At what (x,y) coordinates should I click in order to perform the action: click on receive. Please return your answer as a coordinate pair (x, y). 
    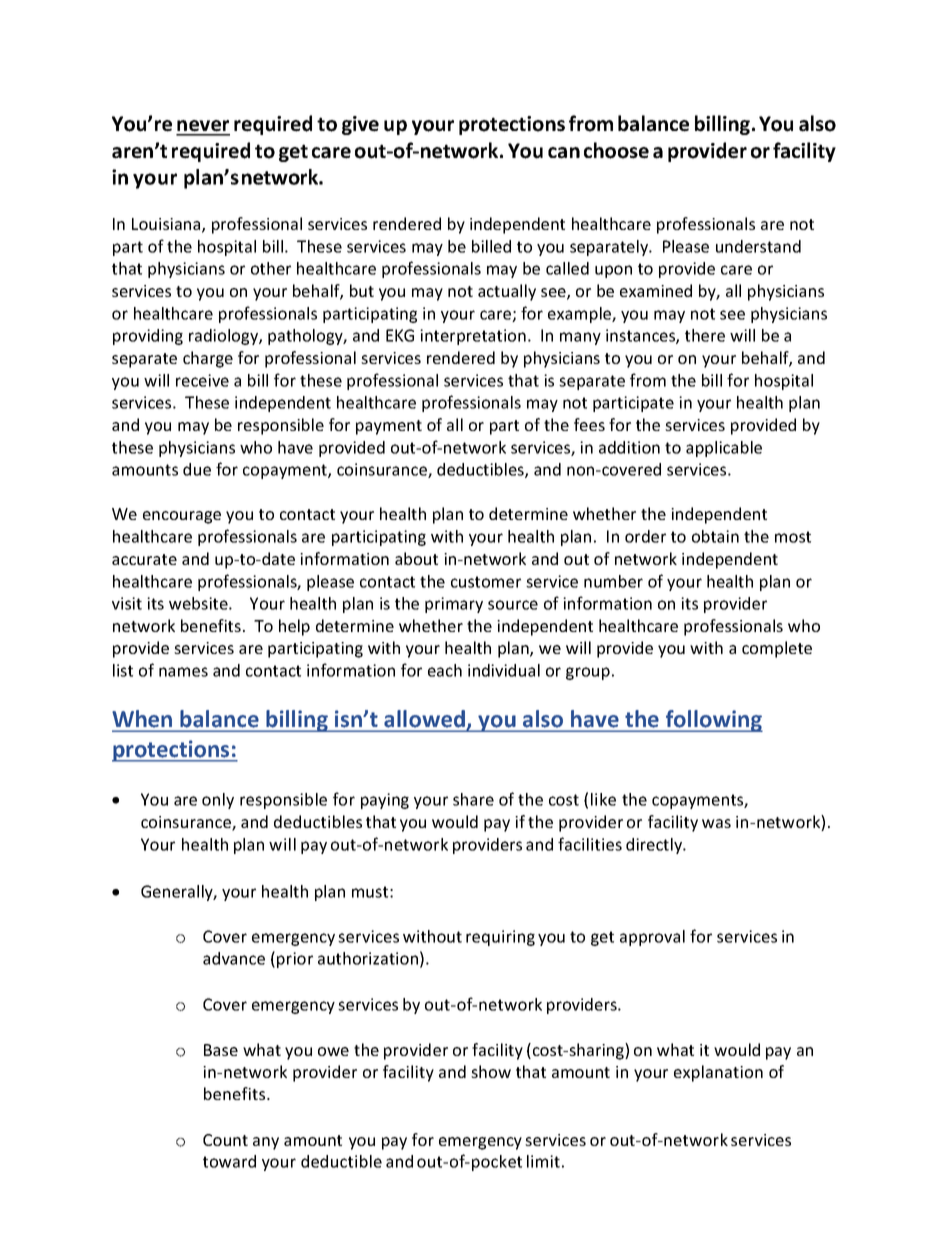
    Looking at the image, I should click on (202, 380).
